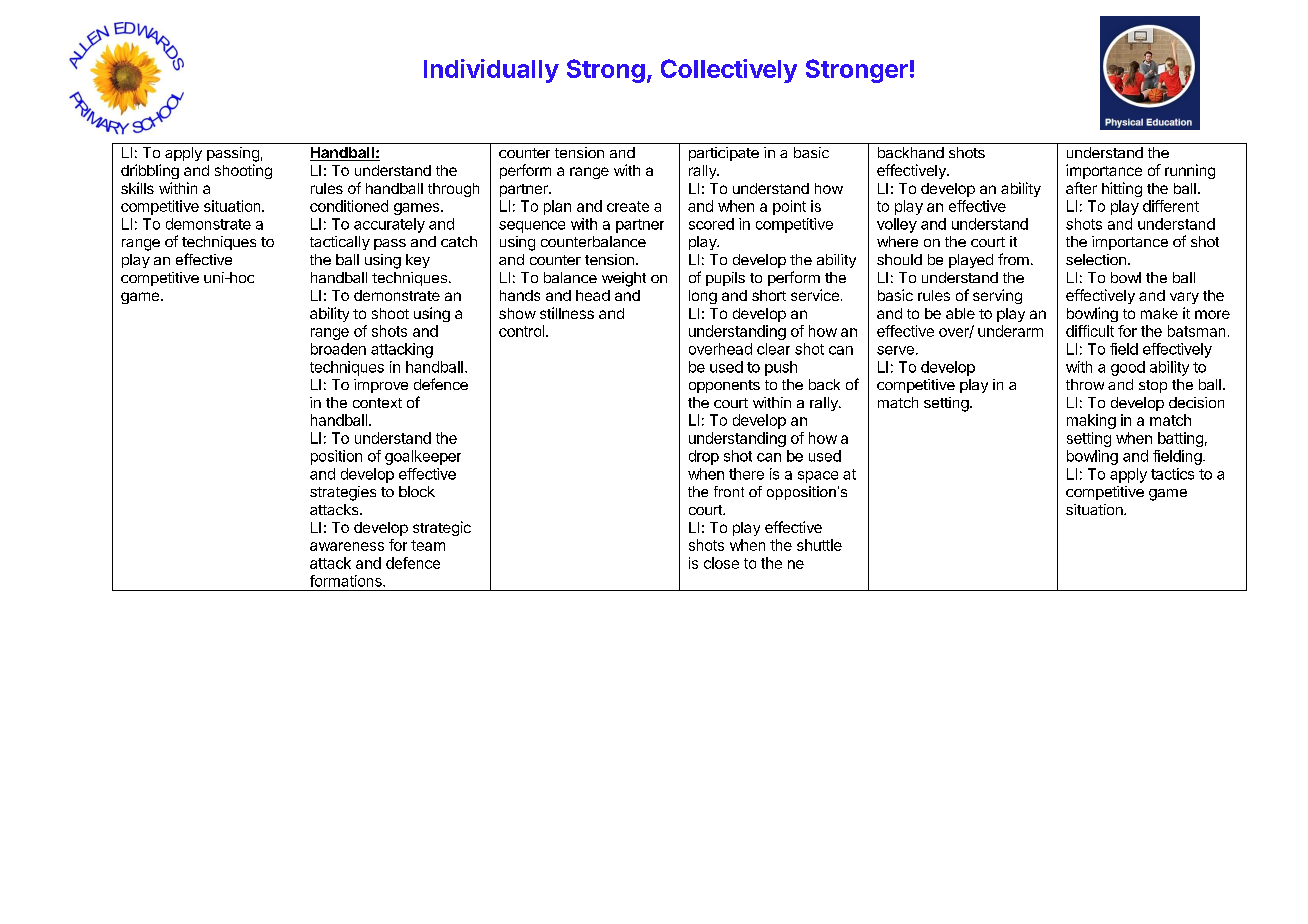 The height and width of the image is (924, 1308). I want to click on tactics, so click(1172, 474).
